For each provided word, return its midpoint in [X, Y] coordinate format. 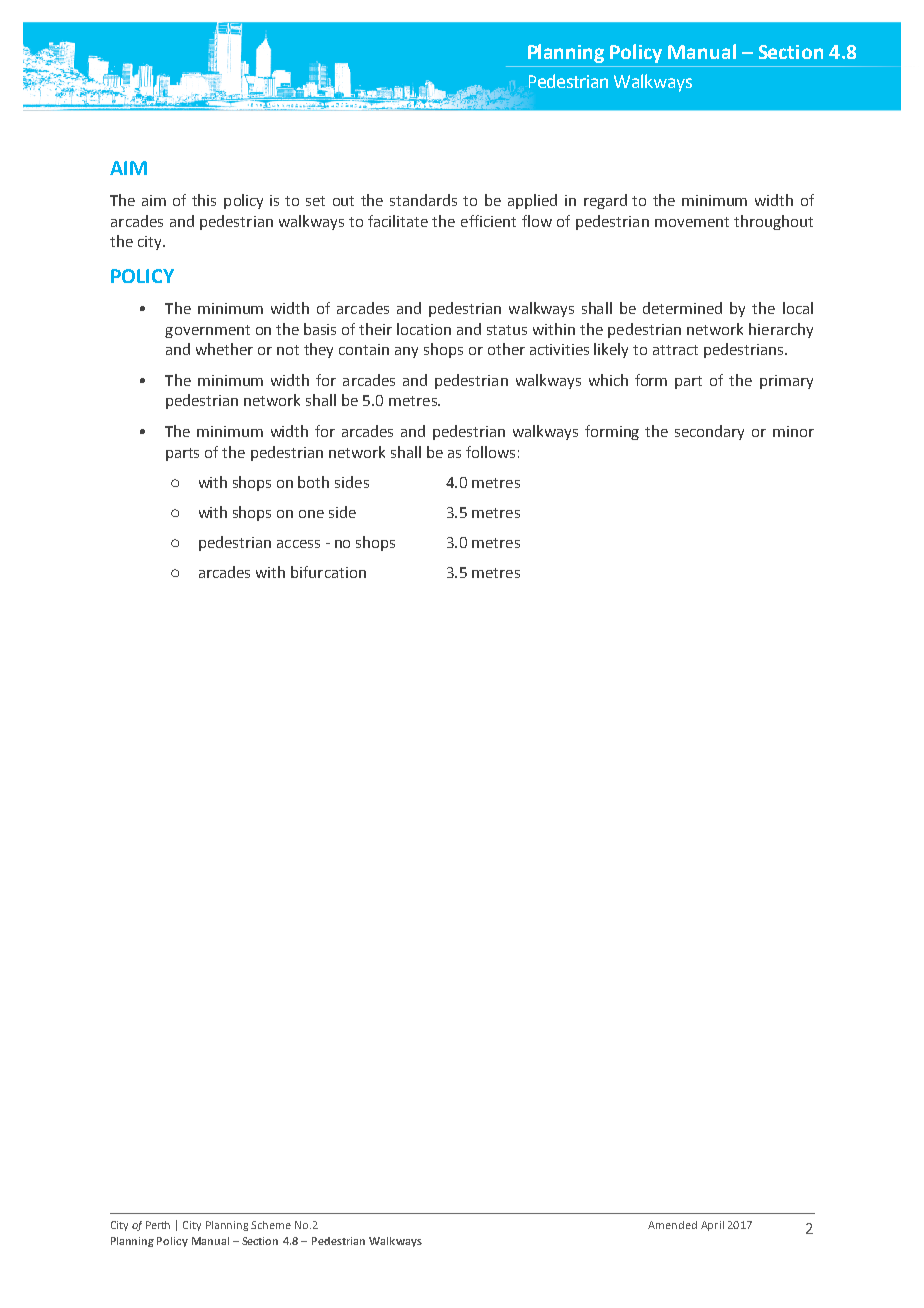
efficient [488, 221]
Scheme [271, 1225]
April [712, 1226]
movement [692, 222]
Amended [672, 1225]
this [204, 200]
